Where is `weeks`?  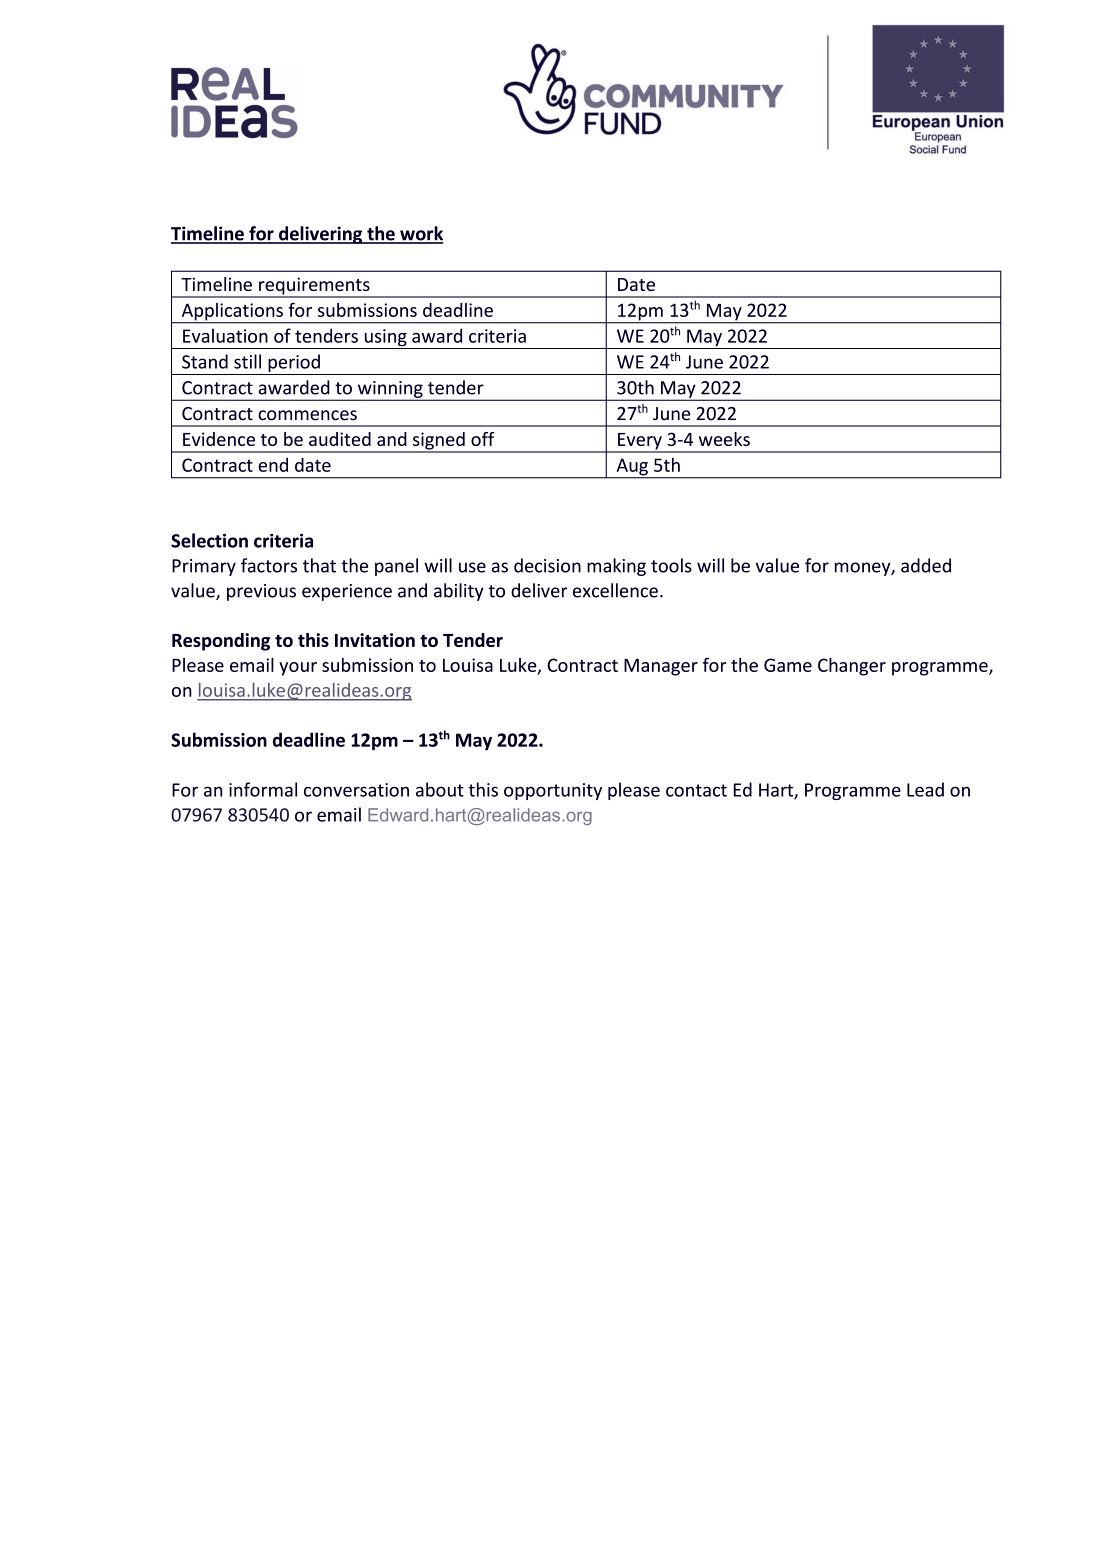 weeks is located at coordinates (724, 439).
